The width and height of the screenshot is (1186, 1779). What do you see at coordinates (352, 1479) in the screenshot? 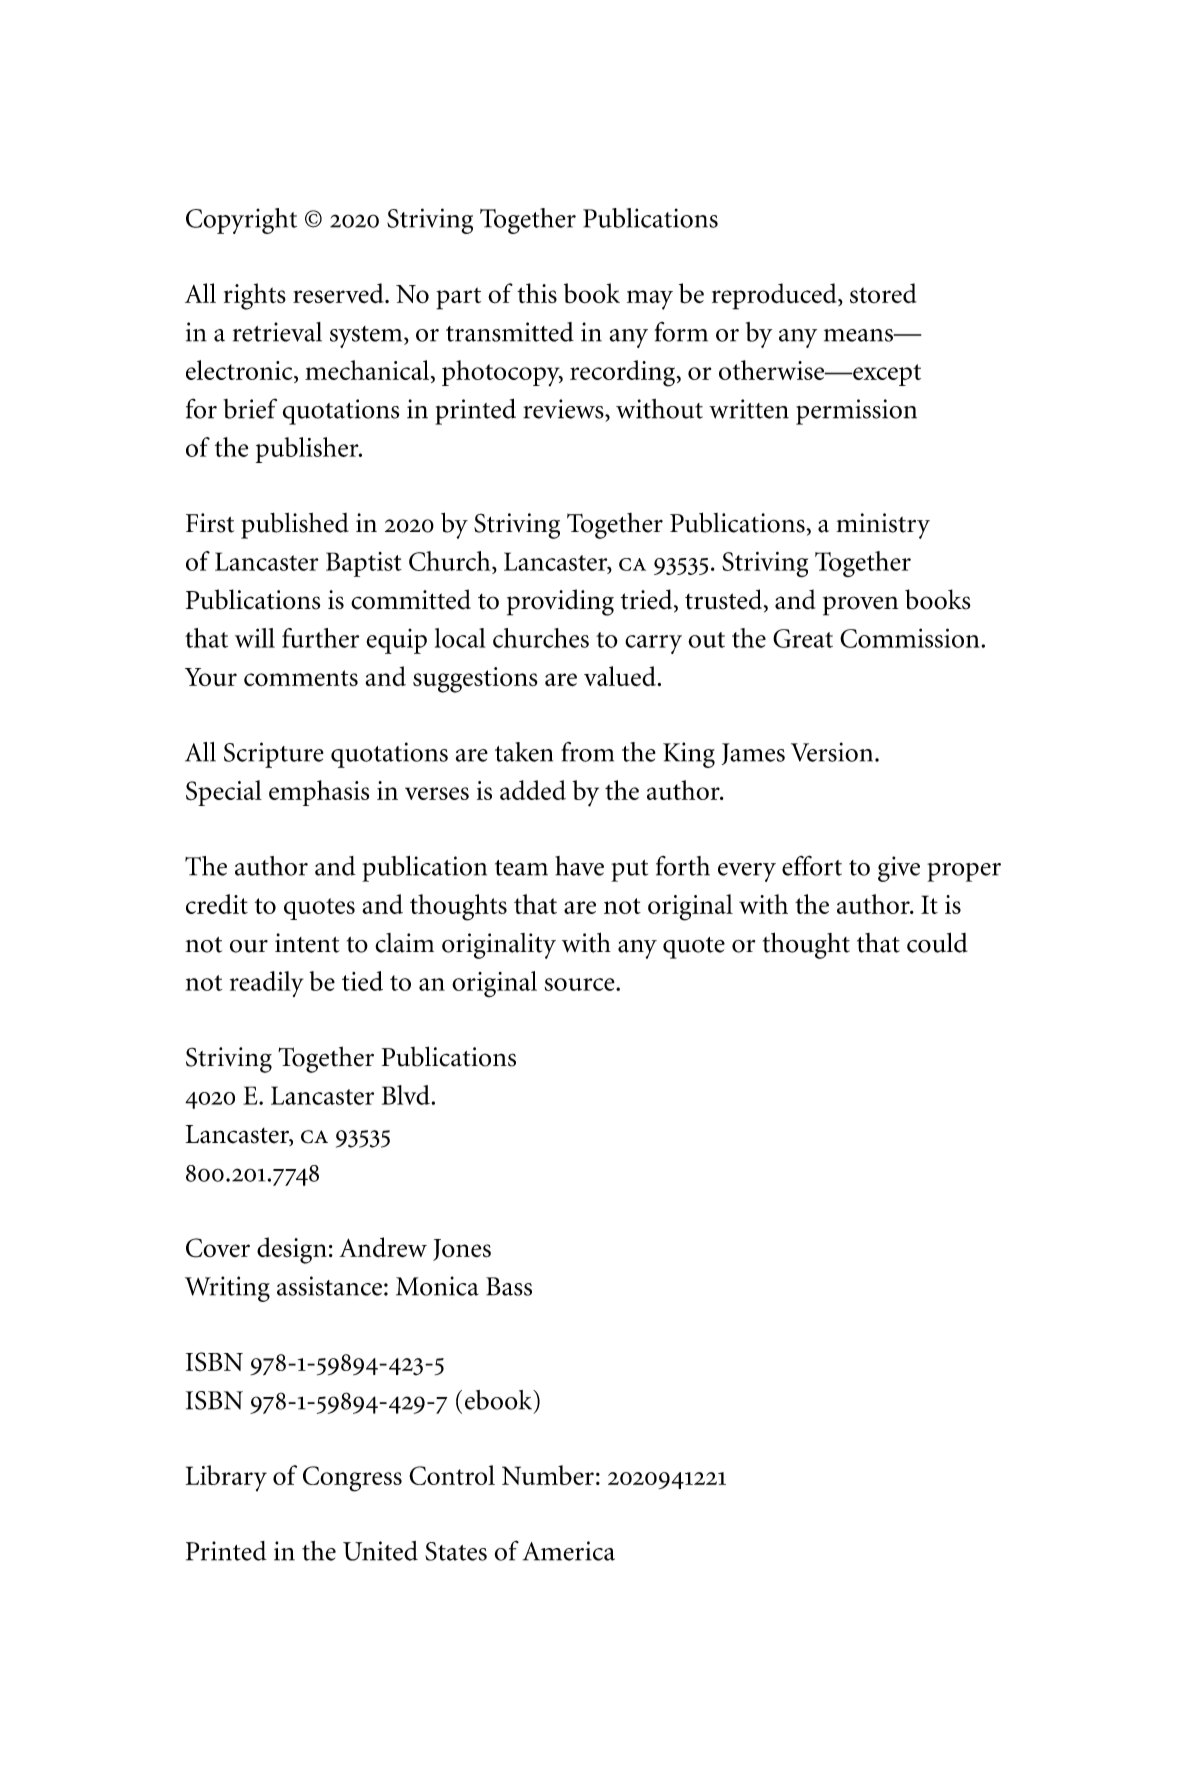
I see `Congress` at bounding box center [352, 1479].
